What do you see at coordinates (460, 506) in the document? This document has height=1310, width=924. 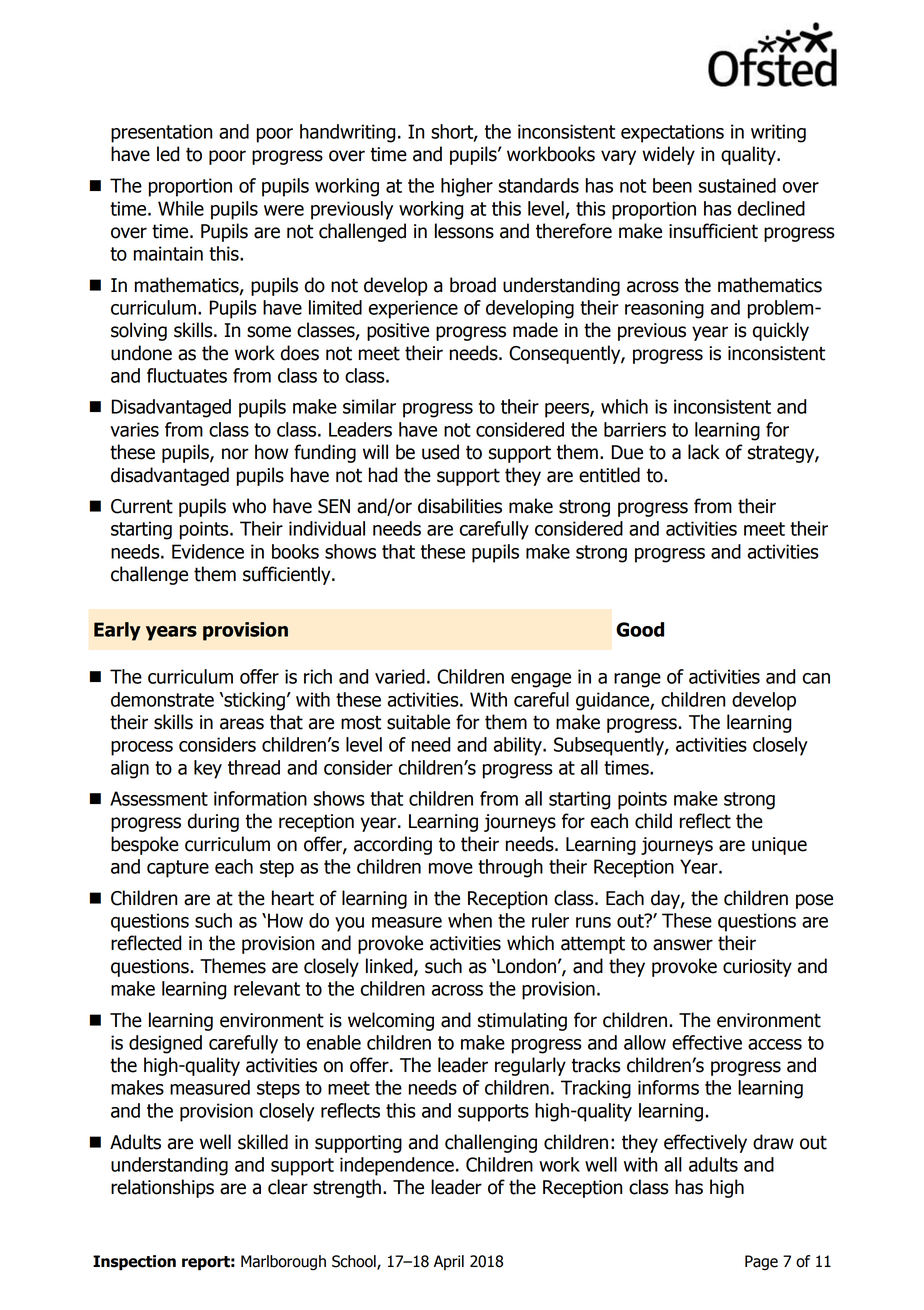 I see `disabilities` at bounding box center [460, 506].
